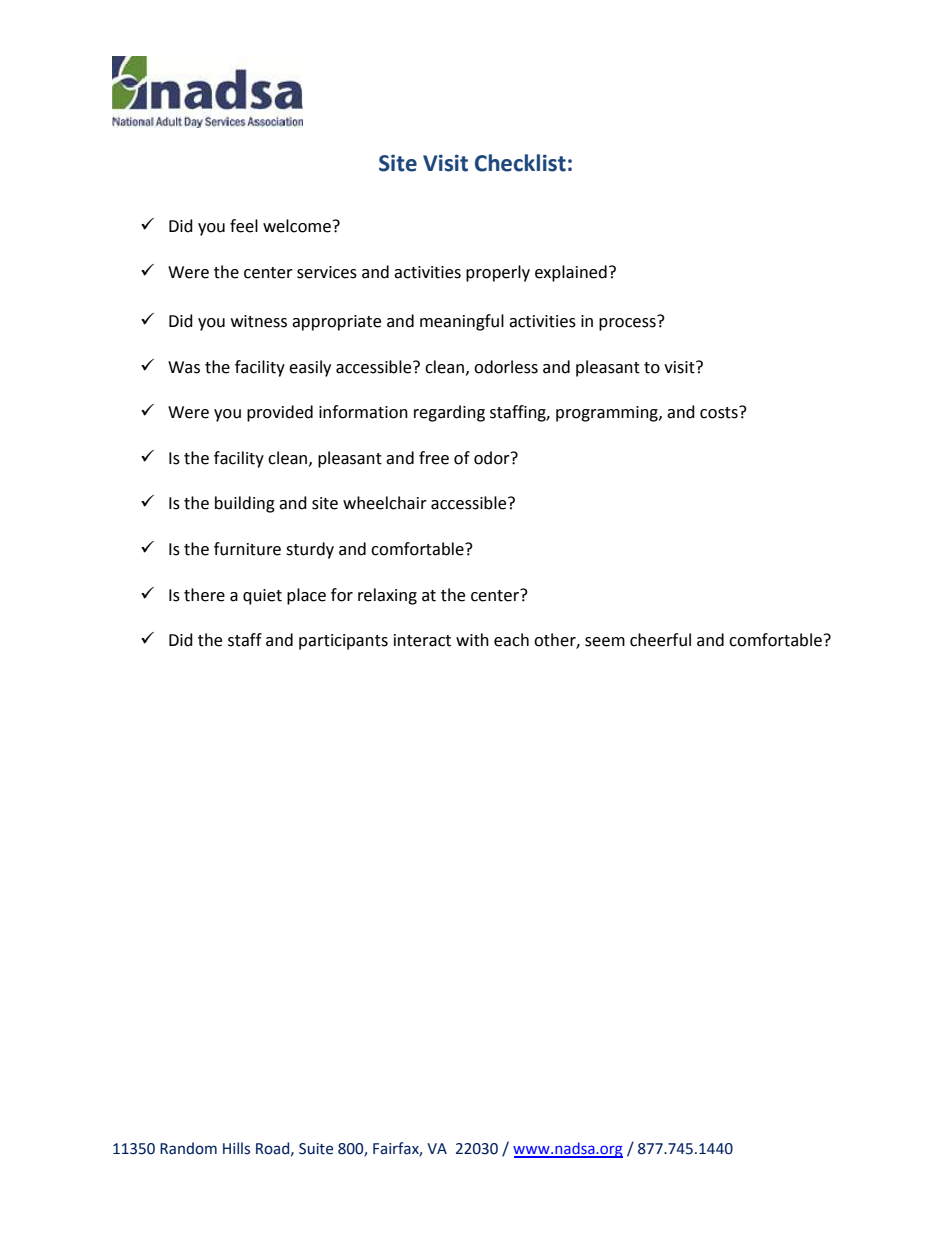 The height and width of the screenshot is (1233, 952). What do you see at coordinates (316, 1149) in the screenshot?
I see `Suite` at bounding box center [316, 1149].
